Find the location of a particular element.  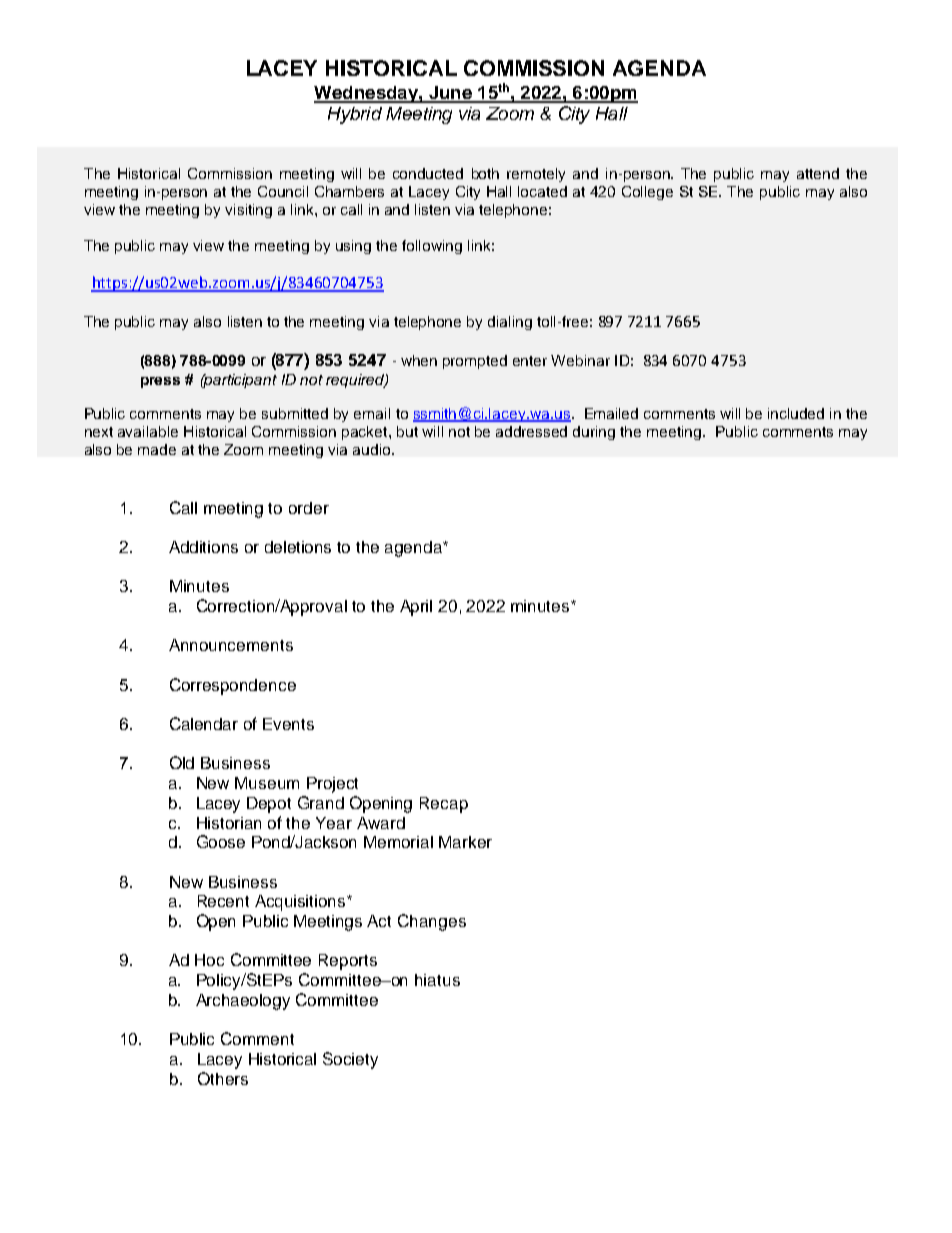

visiting is located at coordinates (248, 211).
